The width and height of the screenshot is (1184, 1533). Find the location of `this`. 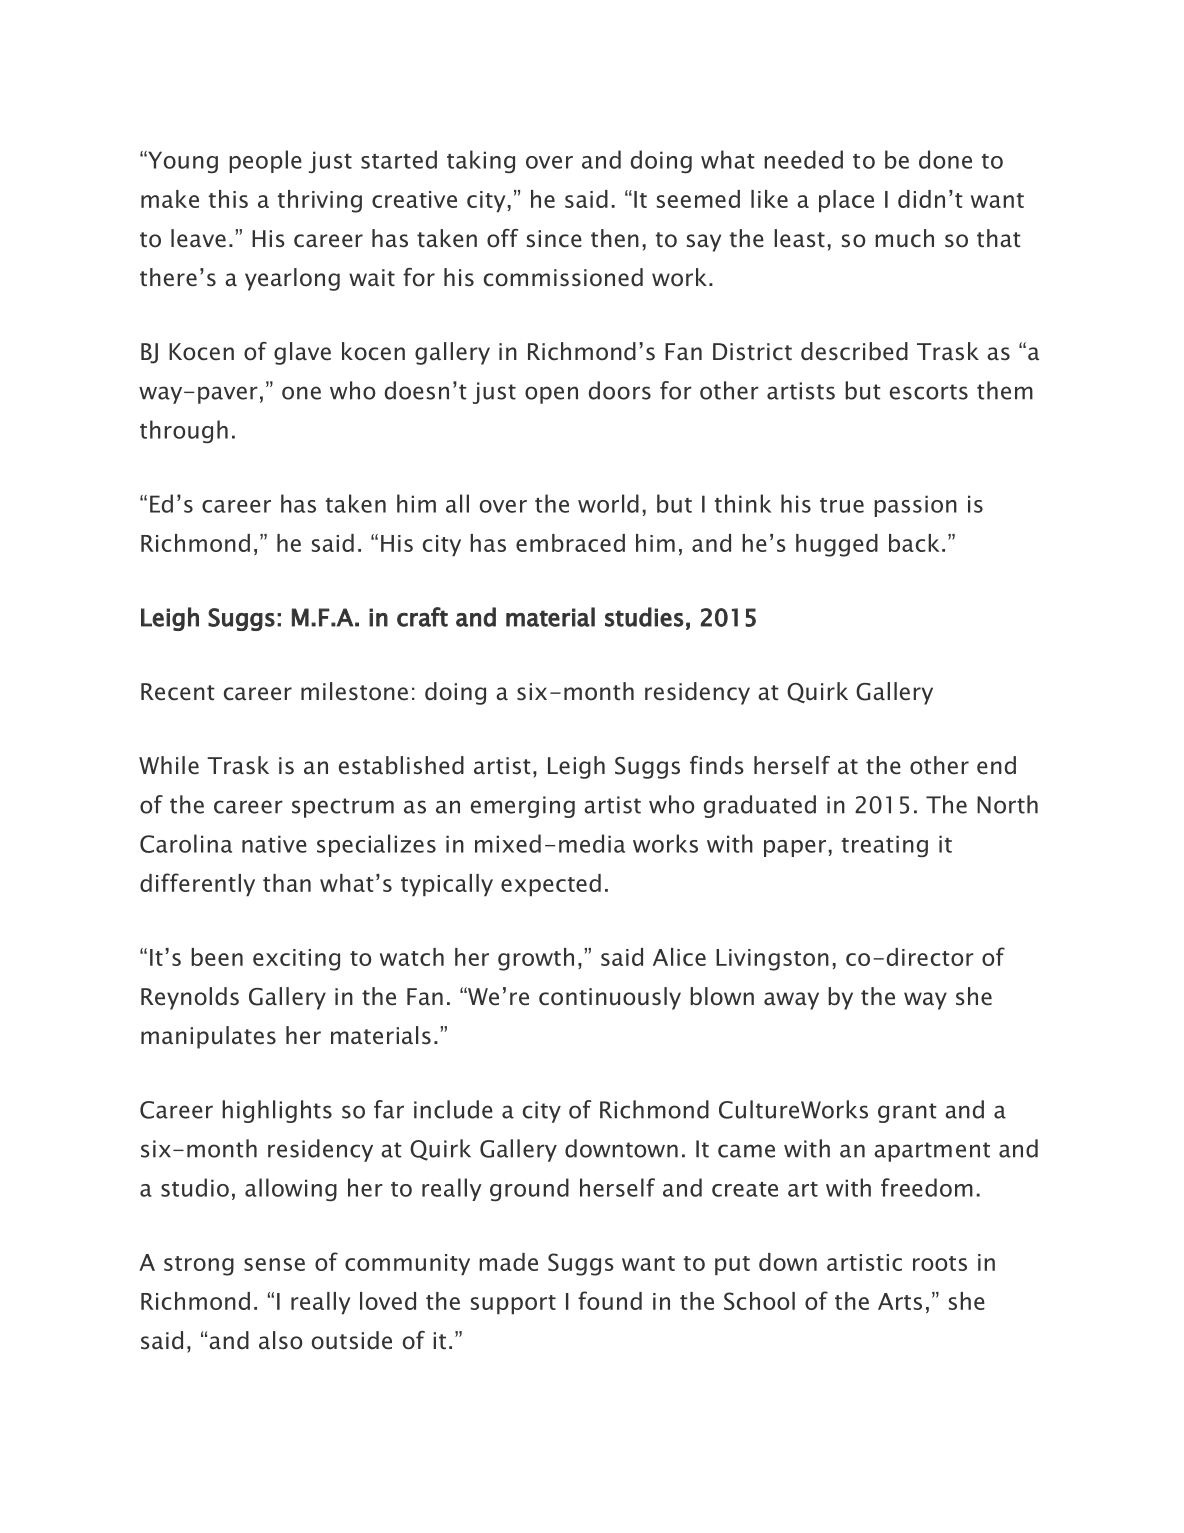

this is located at coordinates (228, 199).
